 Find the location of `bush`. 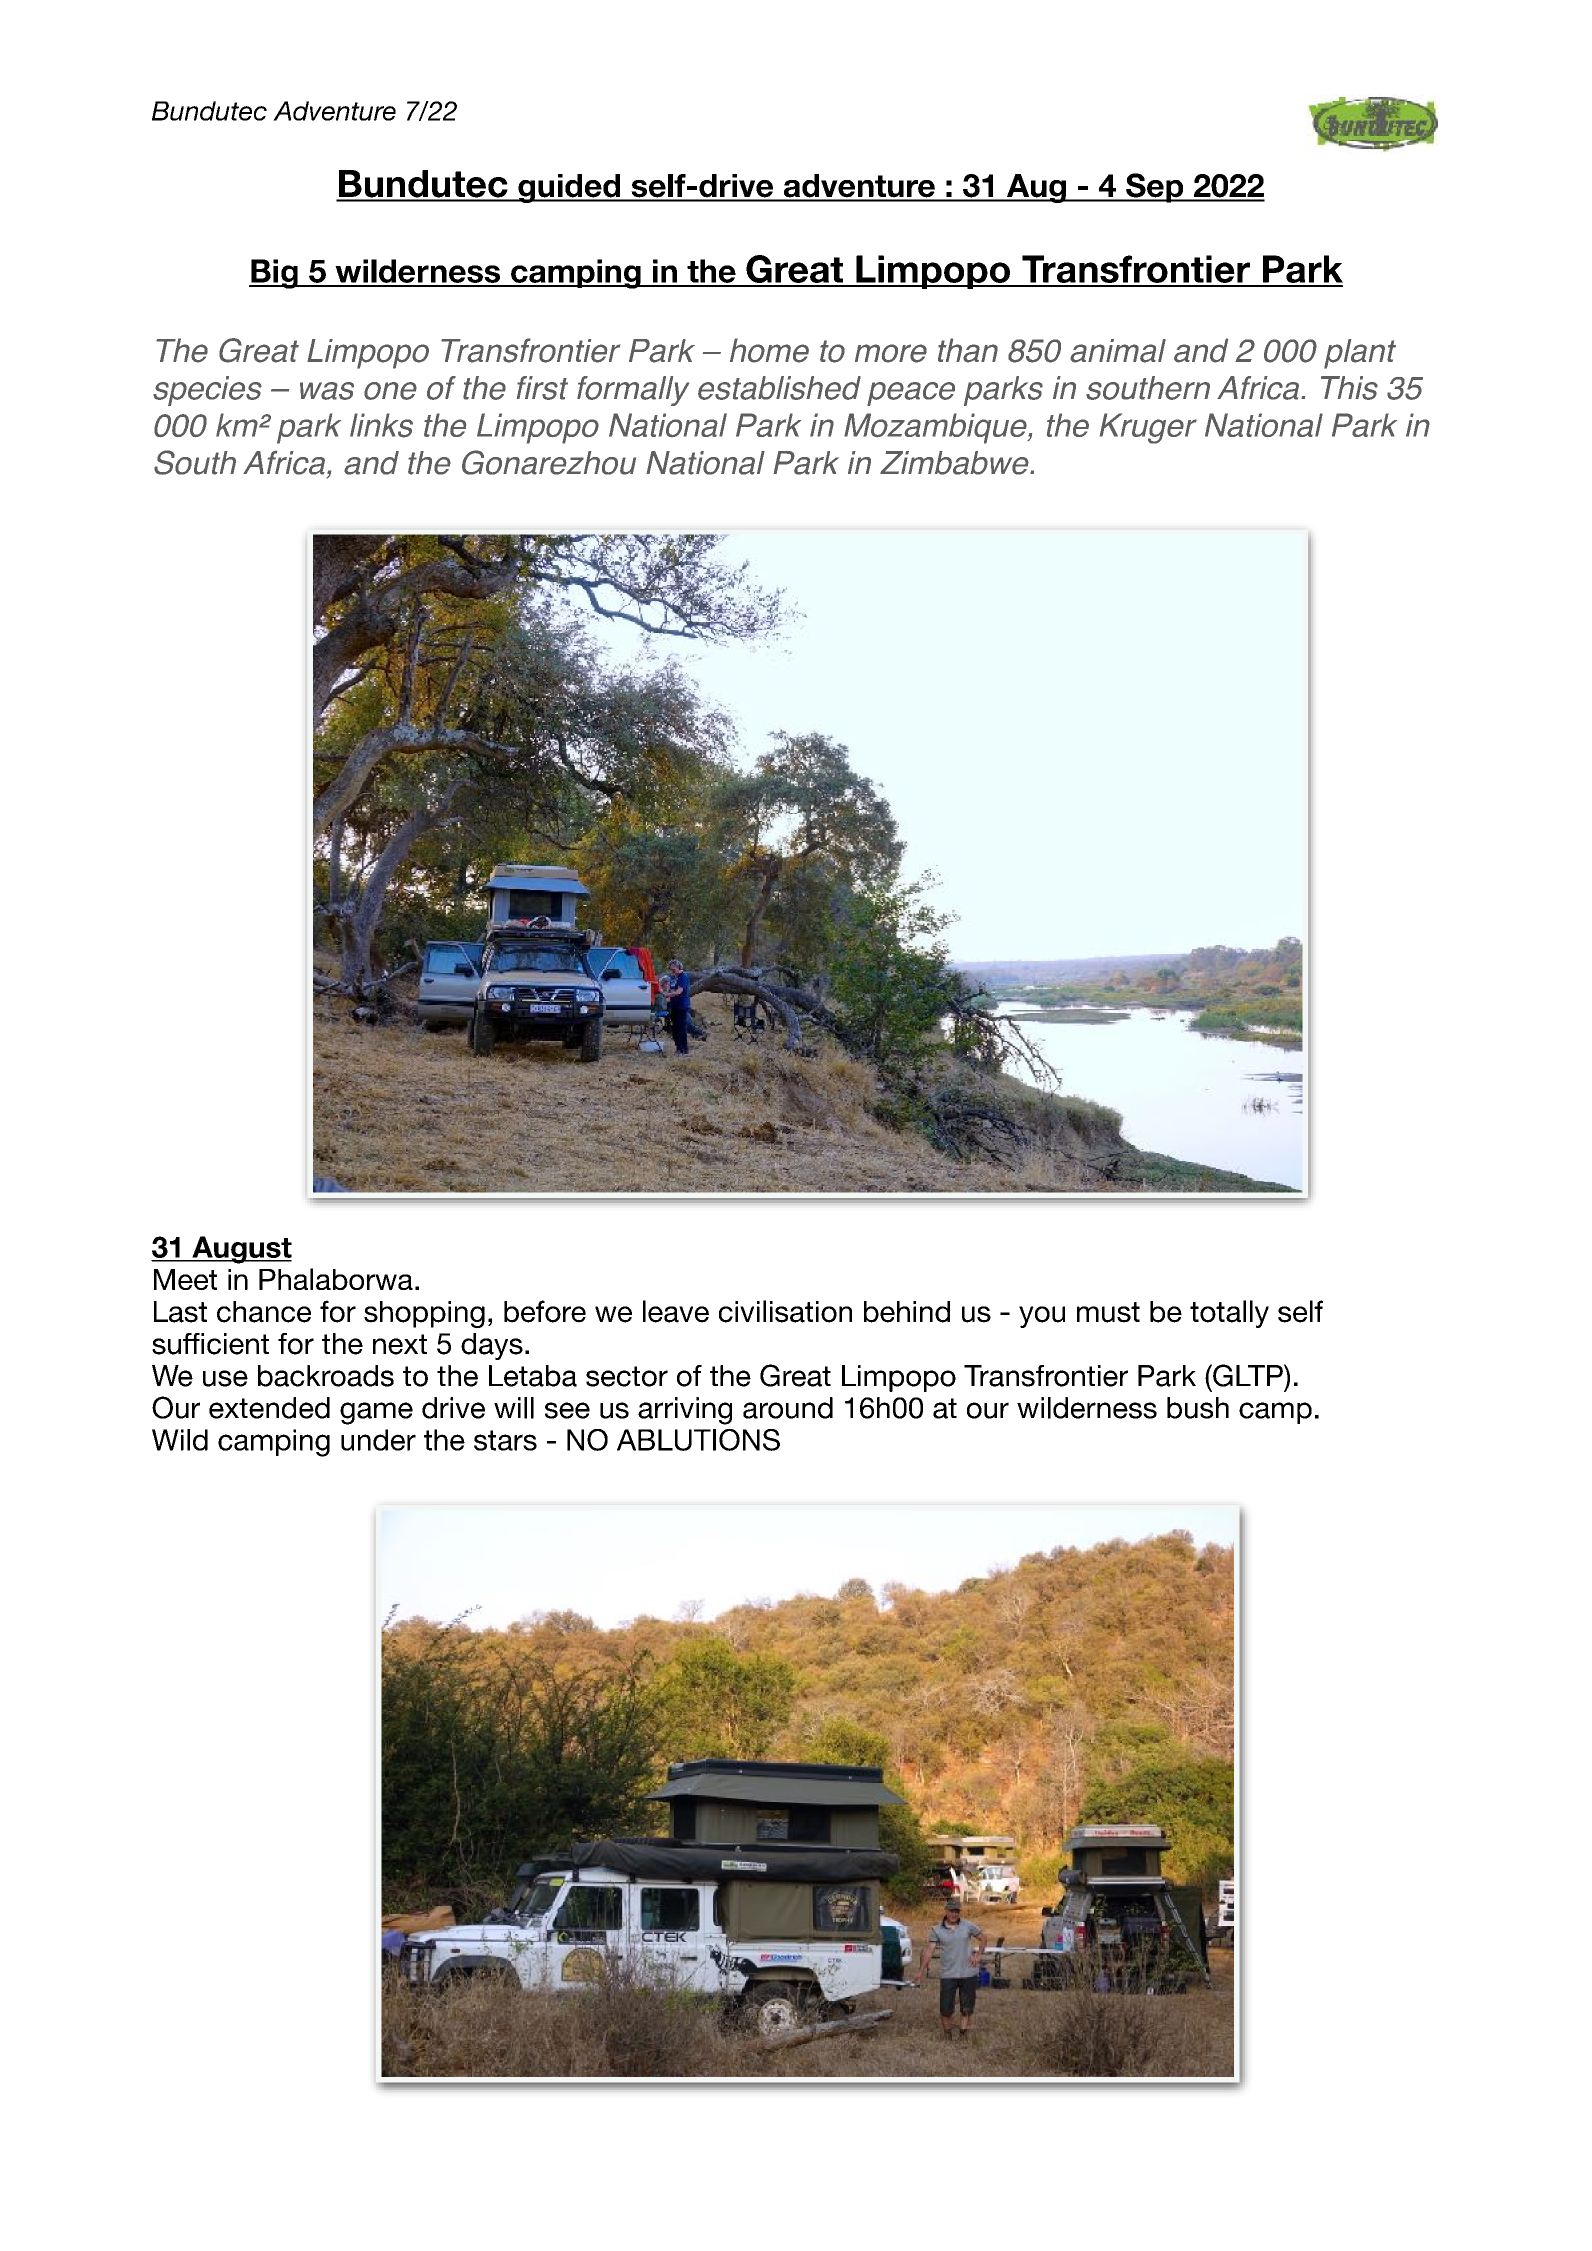

bush is located at coordinates (1198, 1408).
